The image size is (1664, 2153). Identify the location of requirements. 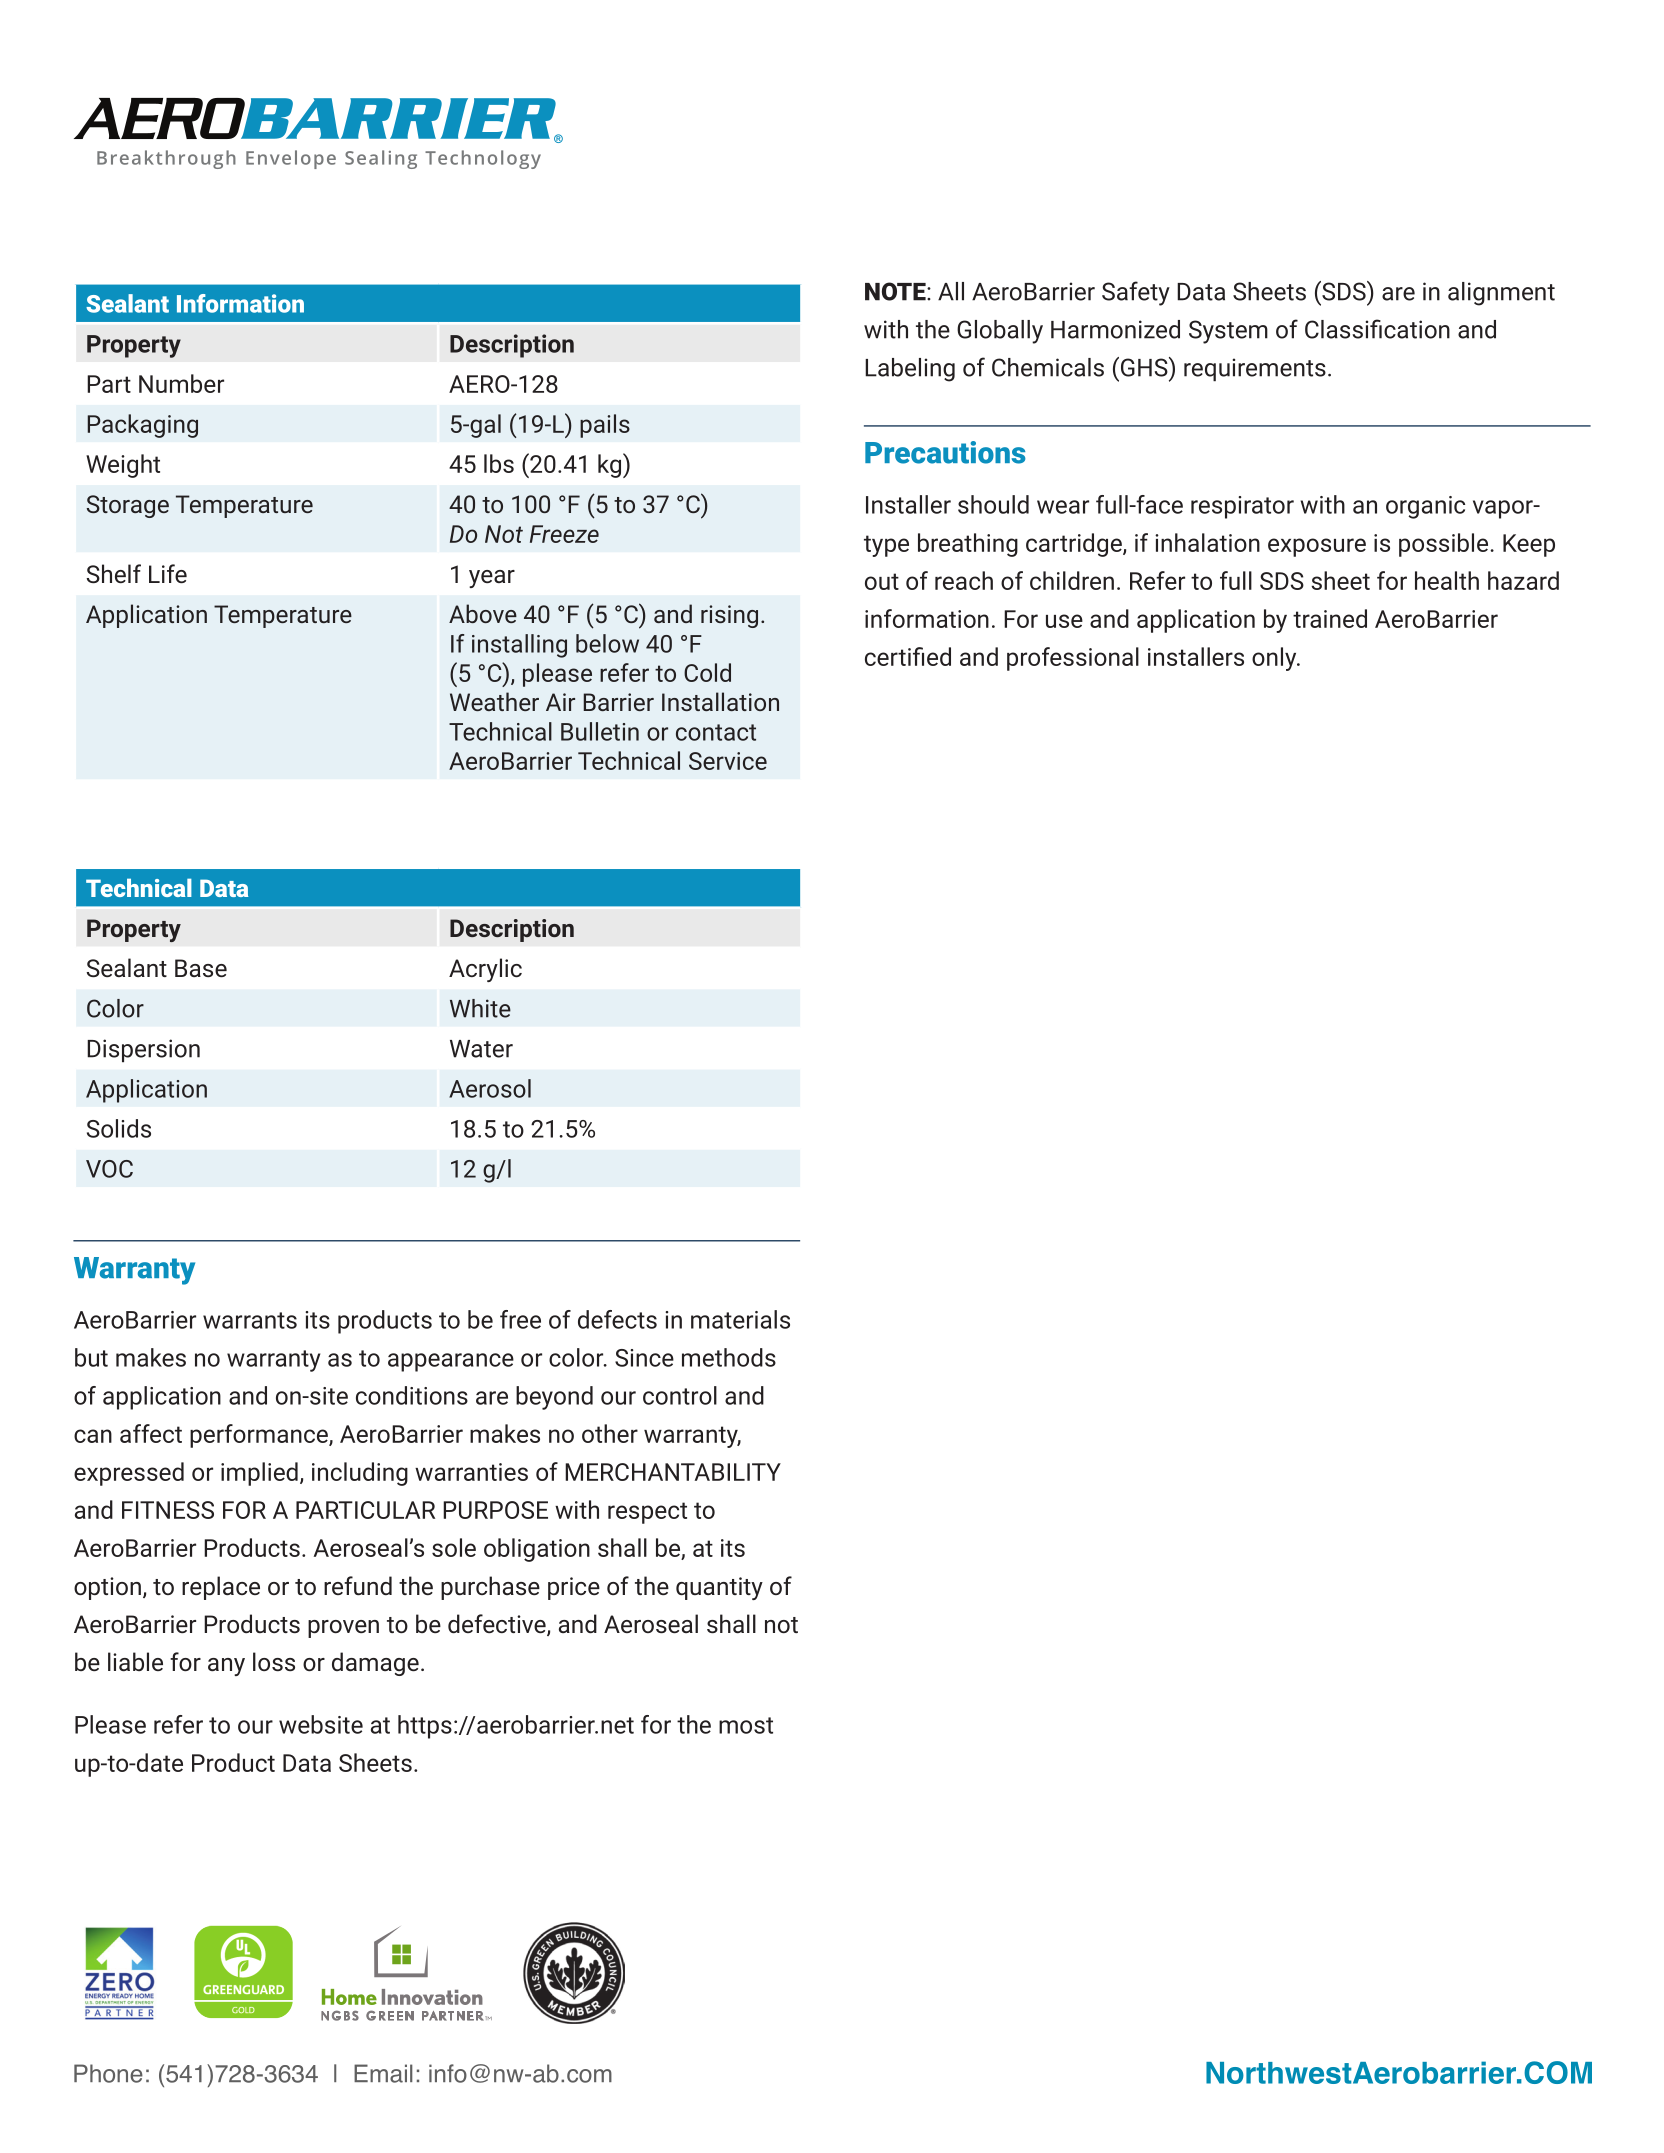
(1255, 370).
